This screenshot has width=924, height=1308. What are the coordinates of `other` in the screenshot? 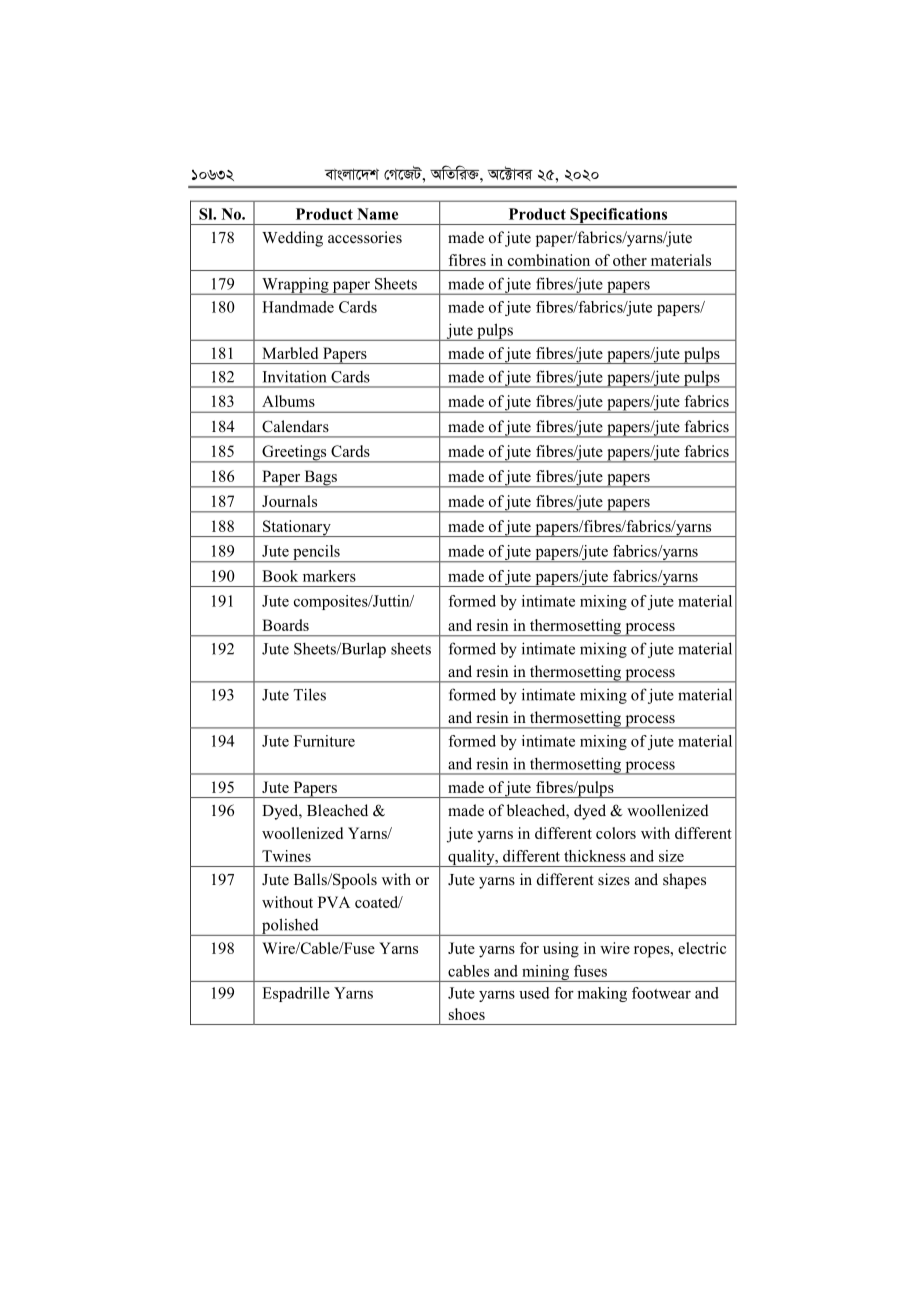 It's located at (630, 260).
